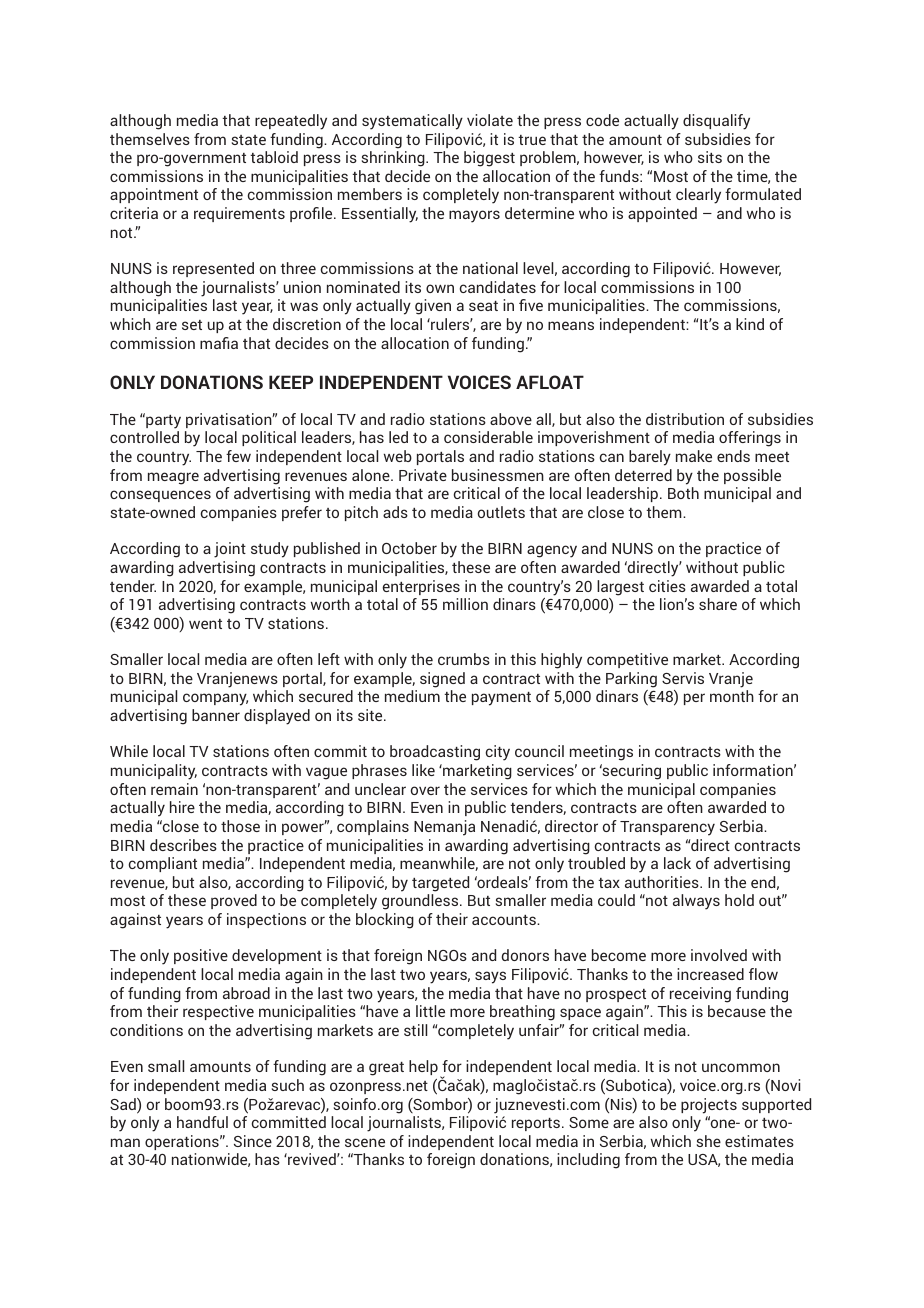  I want to click on reports, so click(536, 1124).
